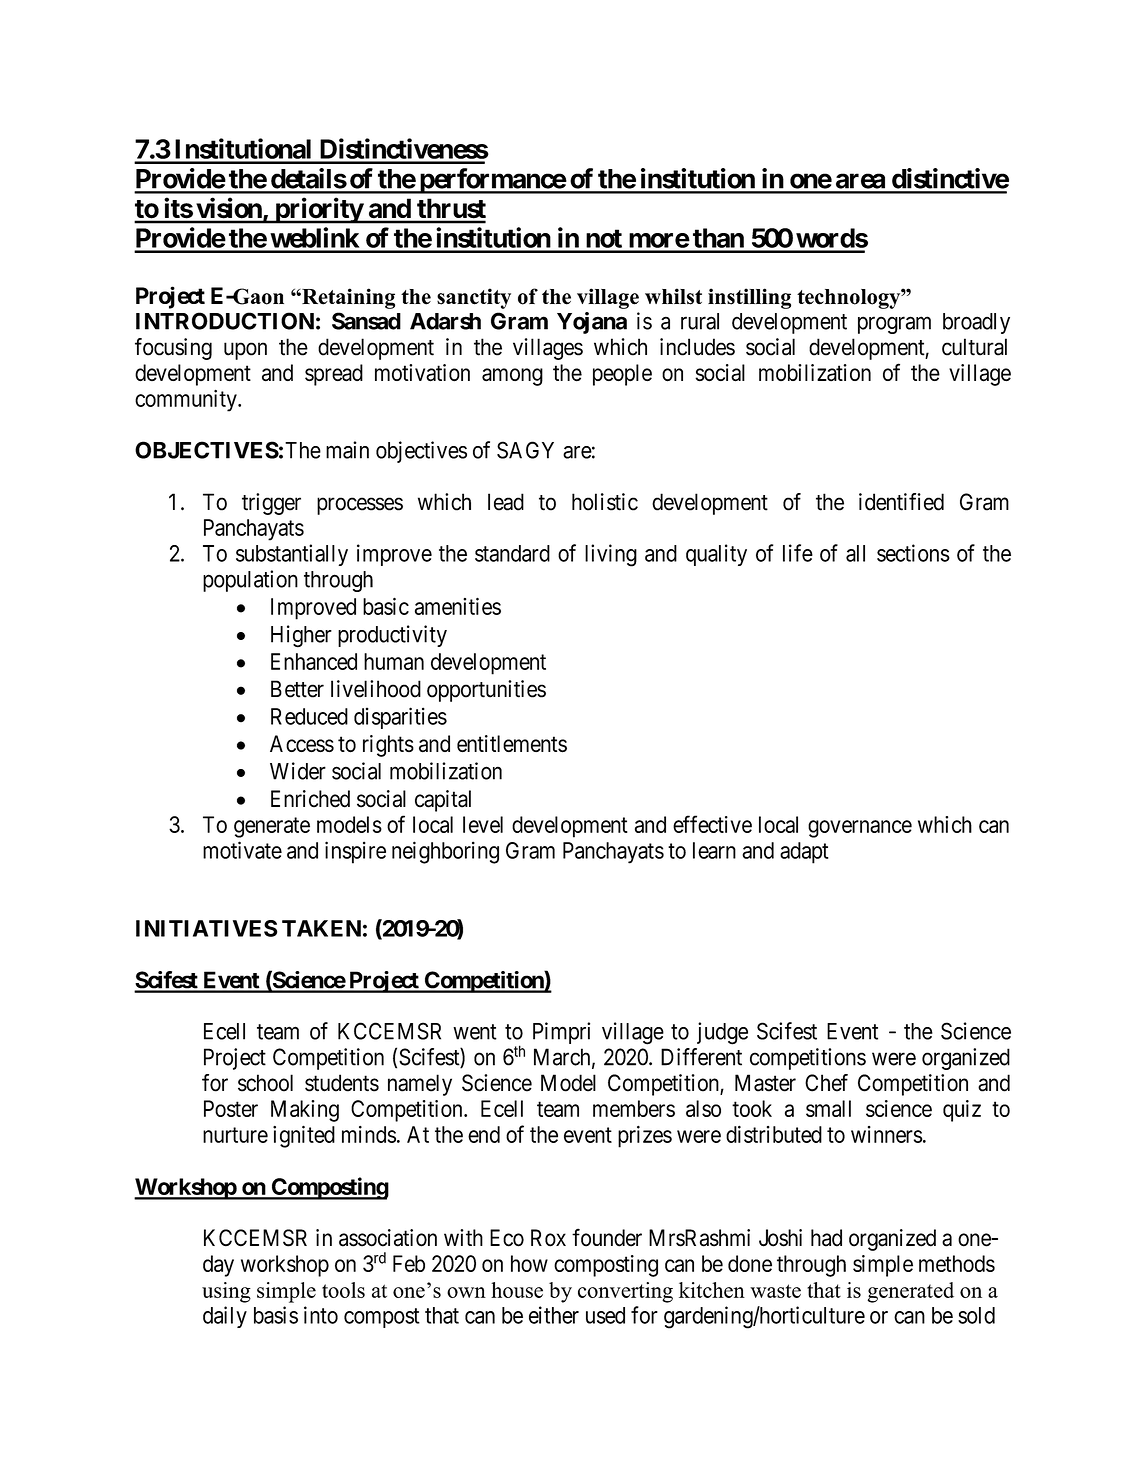 The height and width of the document is (1482, 1145). I want to click on governance, so click(860, 829).
